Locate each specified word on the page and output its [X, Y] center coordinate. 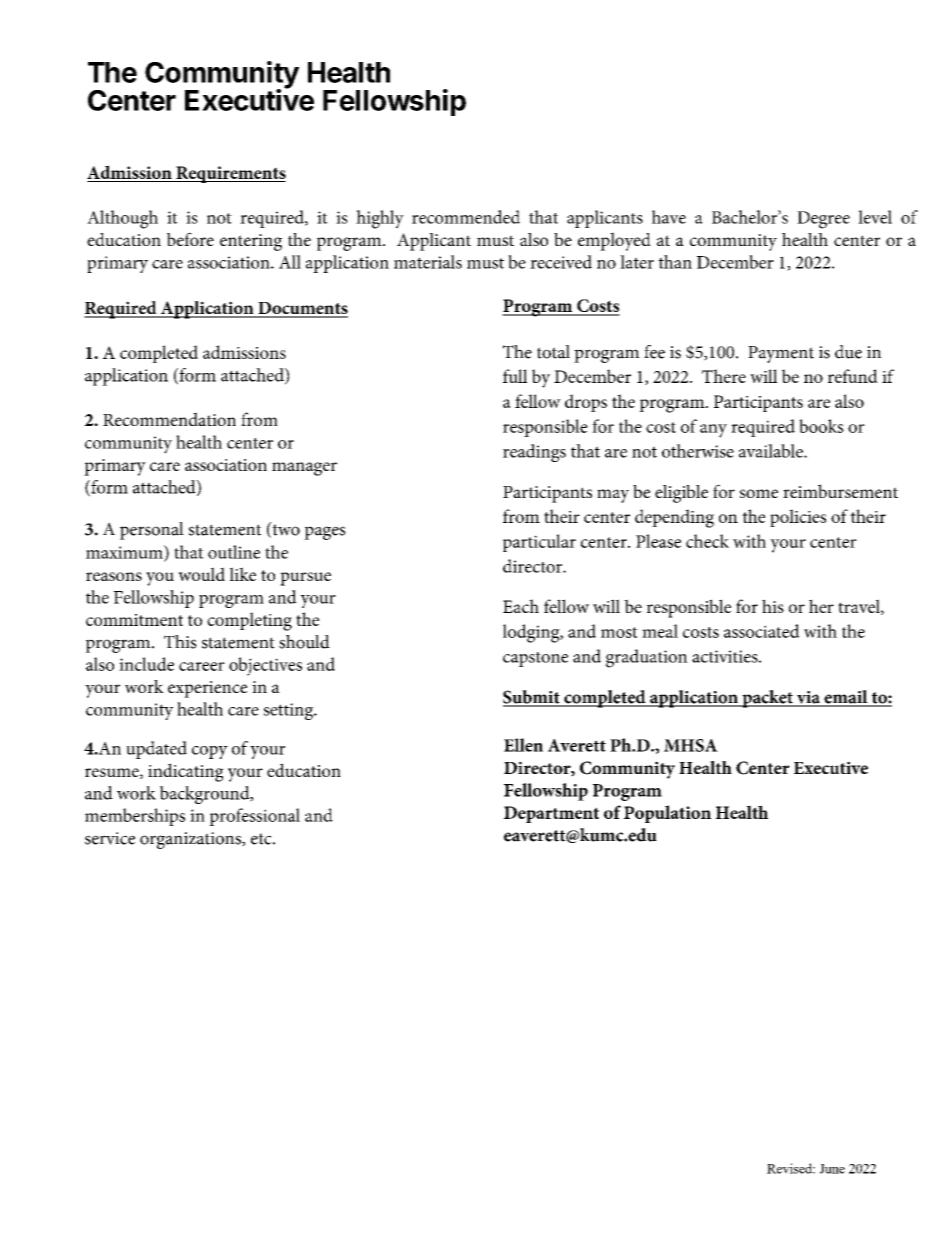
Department [551, 814]
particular [539, 543]
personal [152, 531]
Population [667, 814]
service [110, 838]
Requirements [230, 174]
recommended [466, 217]
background [206, 795]
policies [798, 518]
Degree [823, 220]
